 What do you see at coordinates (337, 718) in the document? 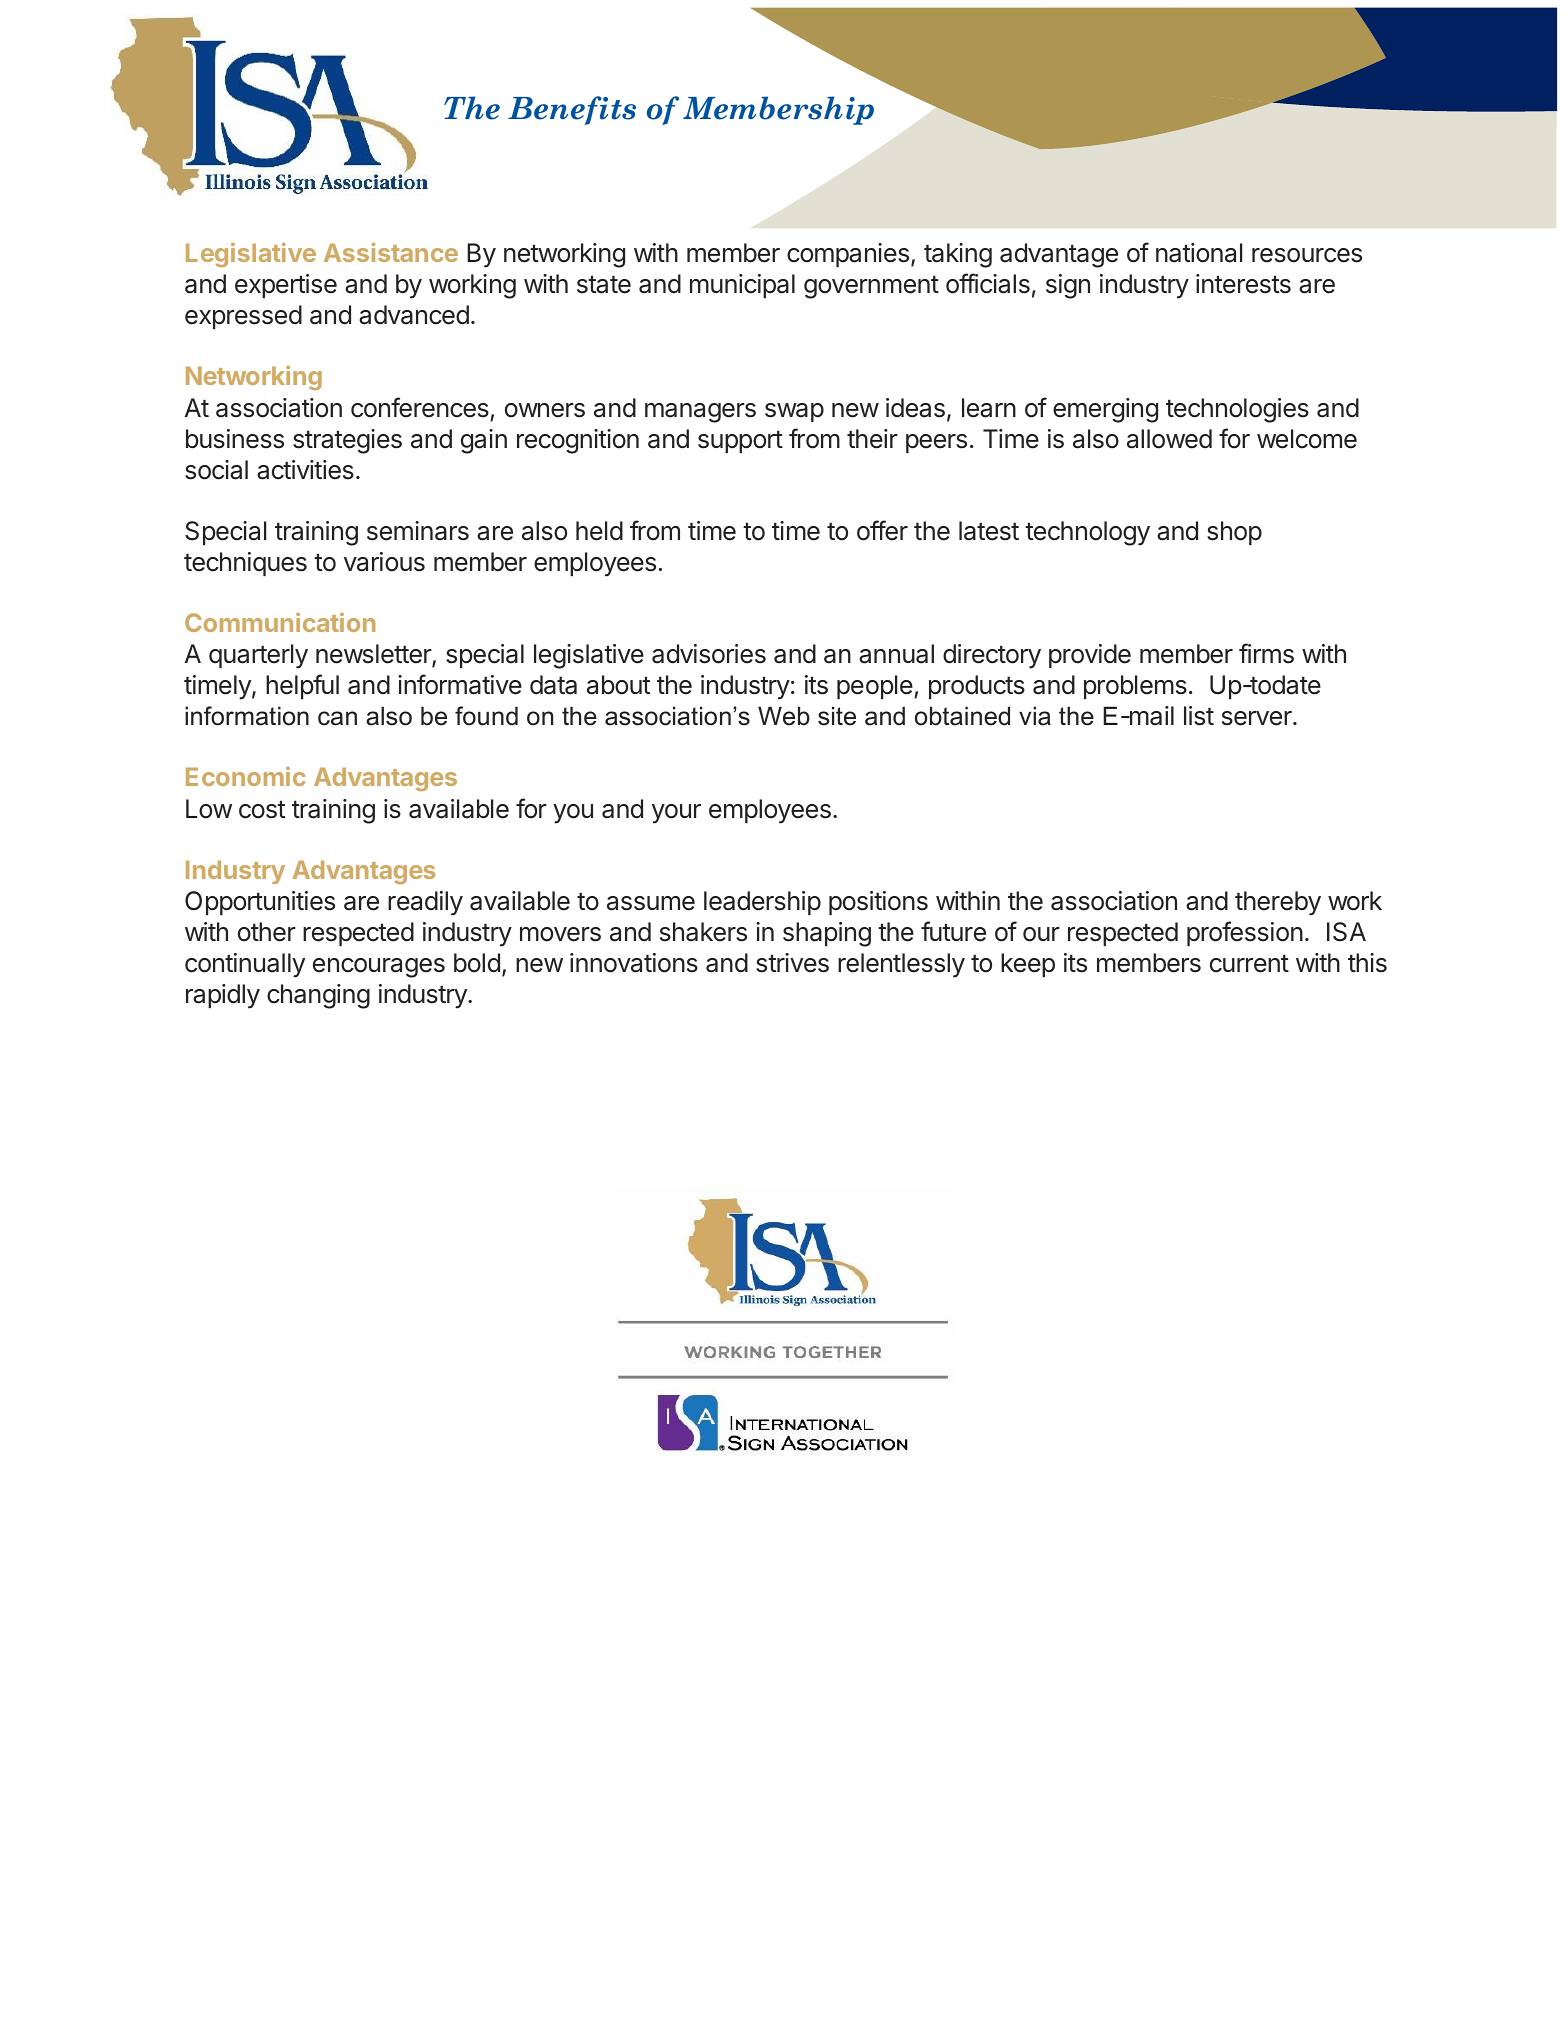
I see `can` at bounding box center [337, 718].
